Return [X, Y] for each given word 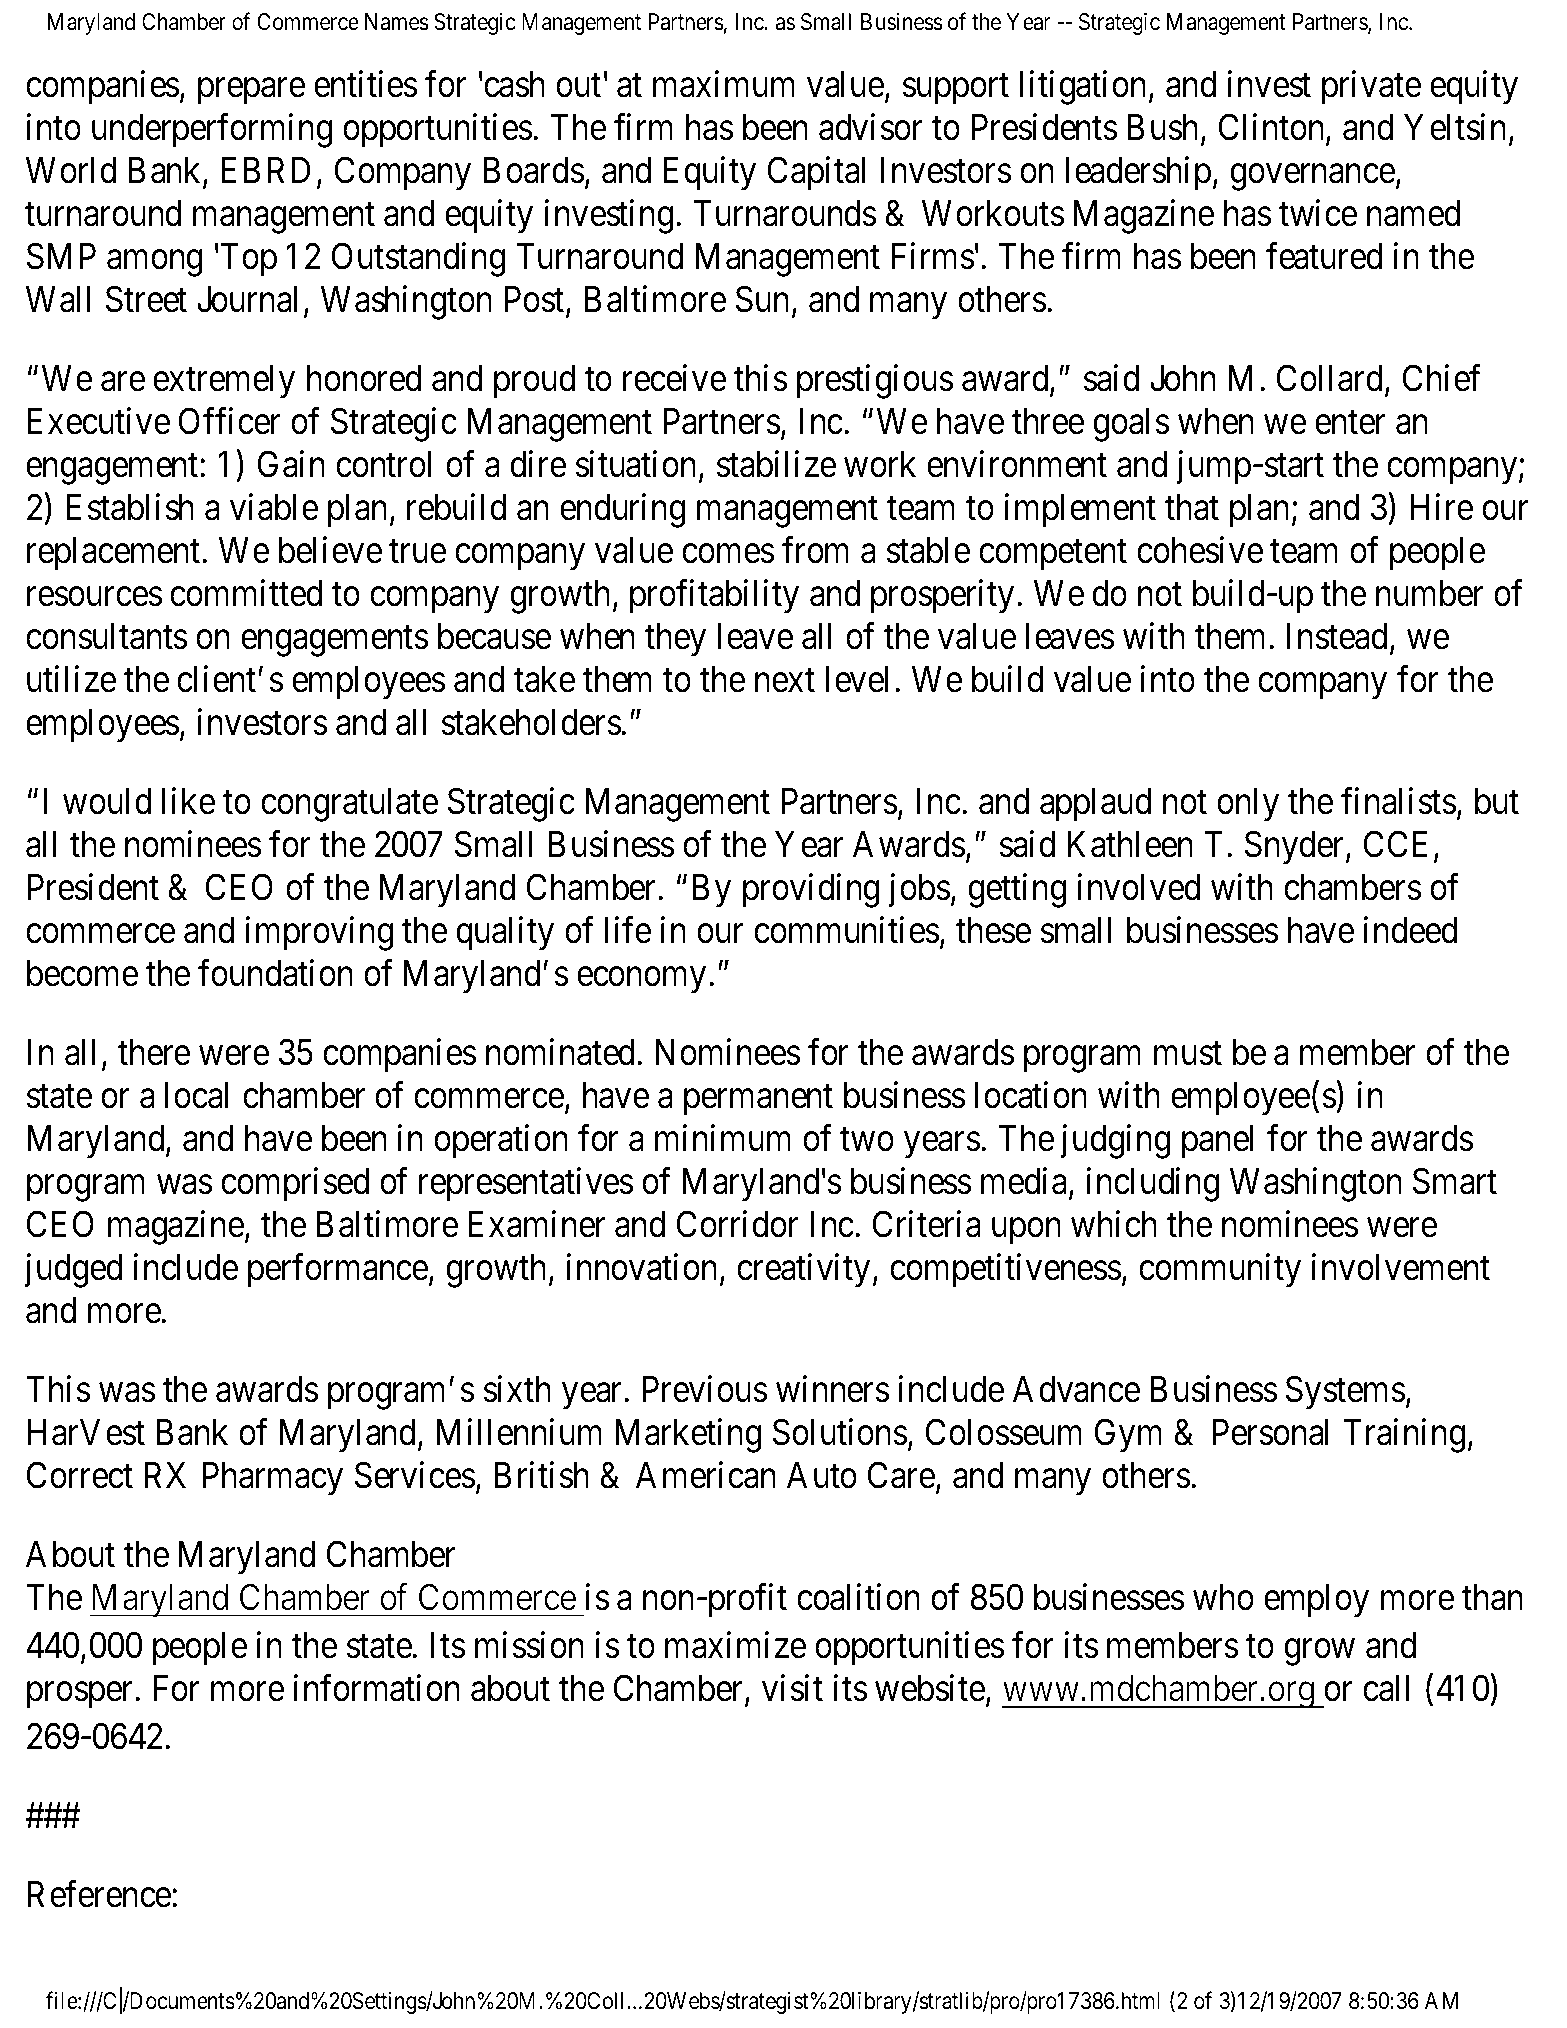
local [197, 1095]
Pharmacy [273, 1479]
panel [1218, 1142]
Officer [230, 421]
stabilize [776, 464]
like [188, 801]
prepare [251, 91]
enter [1350, 423]
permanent [758, 1100]
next [785, 681]
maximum [724, 84]
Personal [1271, 1432]
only [1248, 805]
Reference [100, 1894]
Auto [822, 1475]
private [1371, 87]
